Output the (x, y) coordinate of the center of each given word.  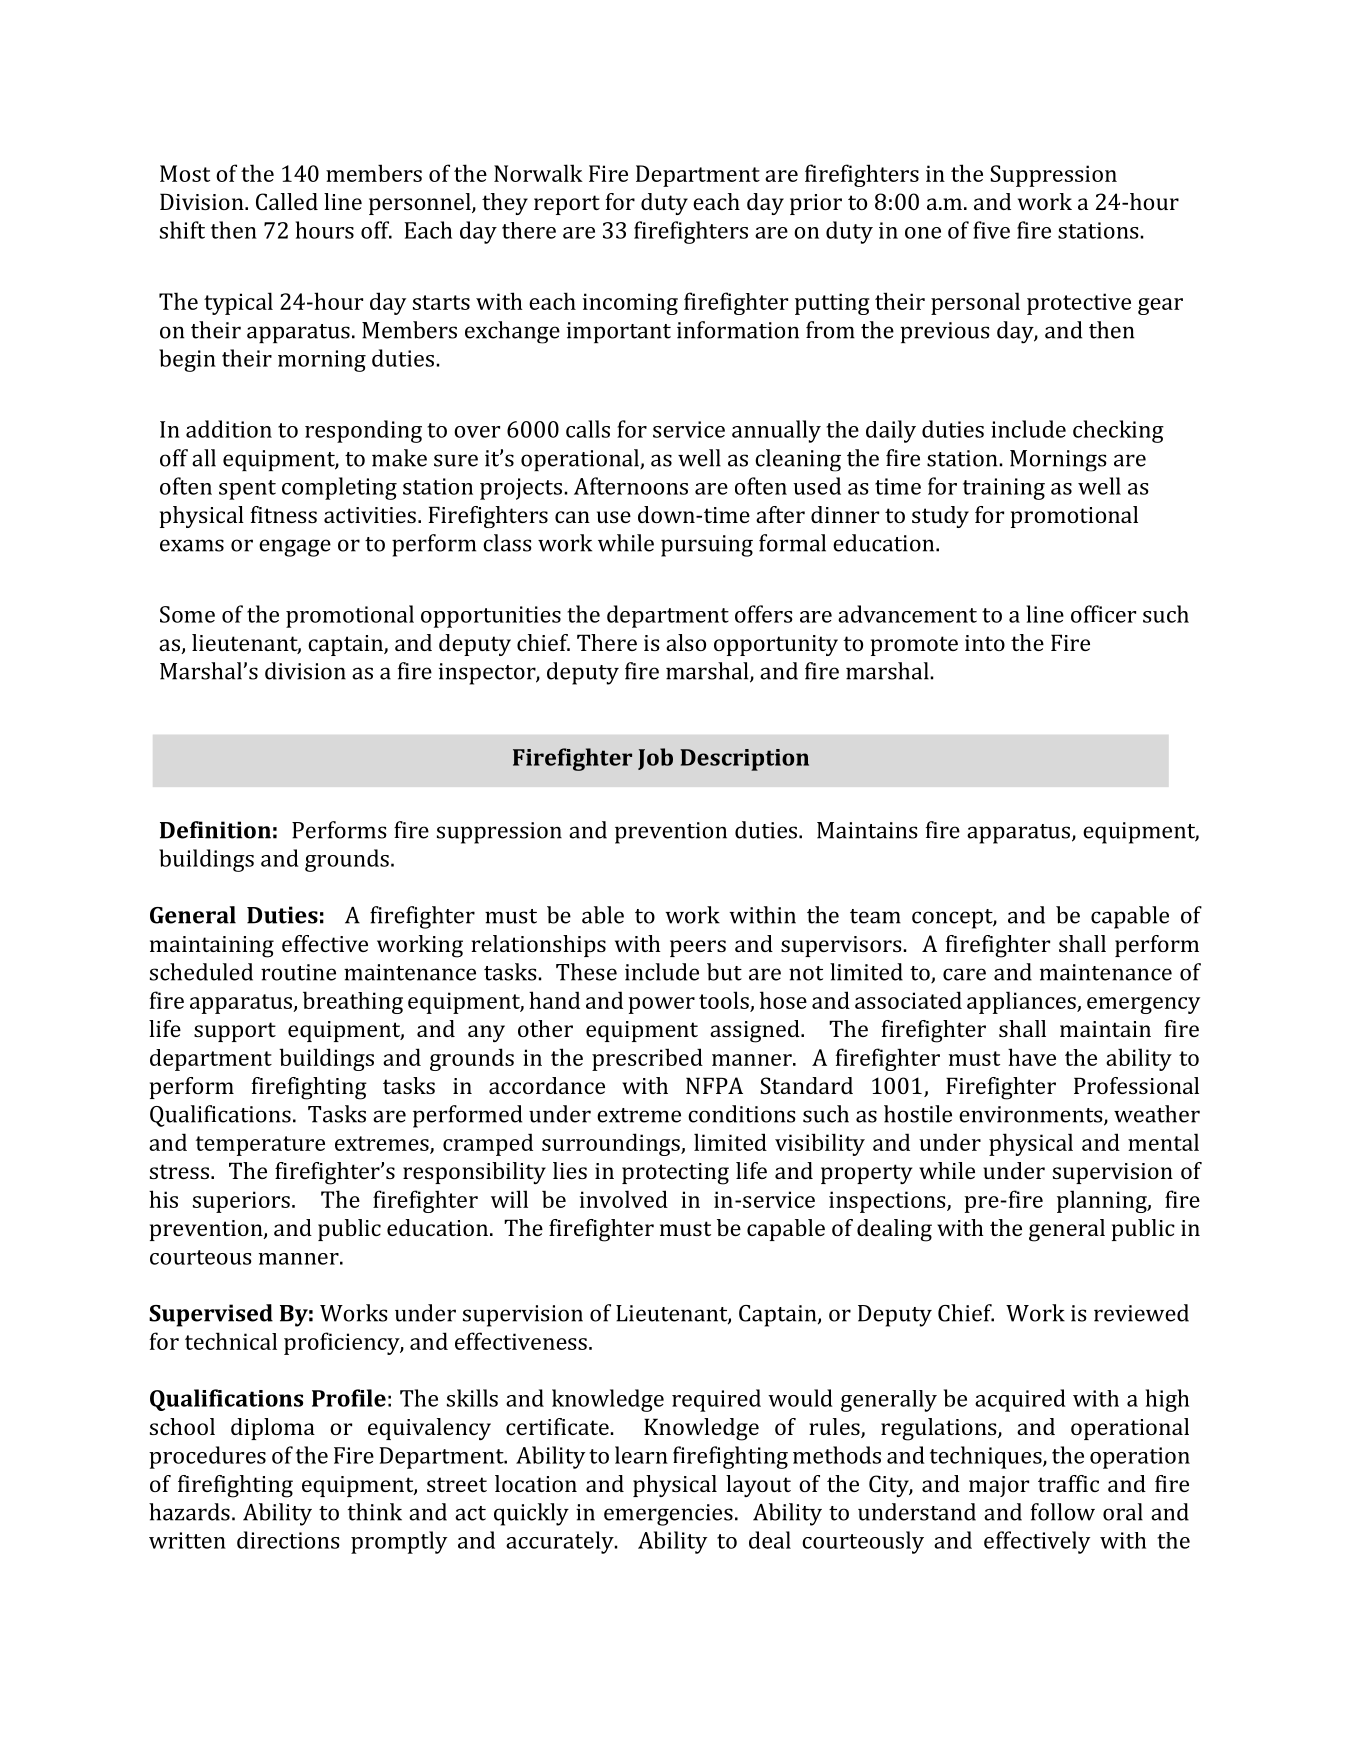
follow (1063, 1512)
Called (287, 201)
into (985, 643)
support (235, 1032)
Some (187, 614)
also (686, 642)
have (1032, 1057)
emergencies (668, 1515)
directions (288, 1540)
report (567, 205)
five (991, 230)
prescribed (647, 1059)
